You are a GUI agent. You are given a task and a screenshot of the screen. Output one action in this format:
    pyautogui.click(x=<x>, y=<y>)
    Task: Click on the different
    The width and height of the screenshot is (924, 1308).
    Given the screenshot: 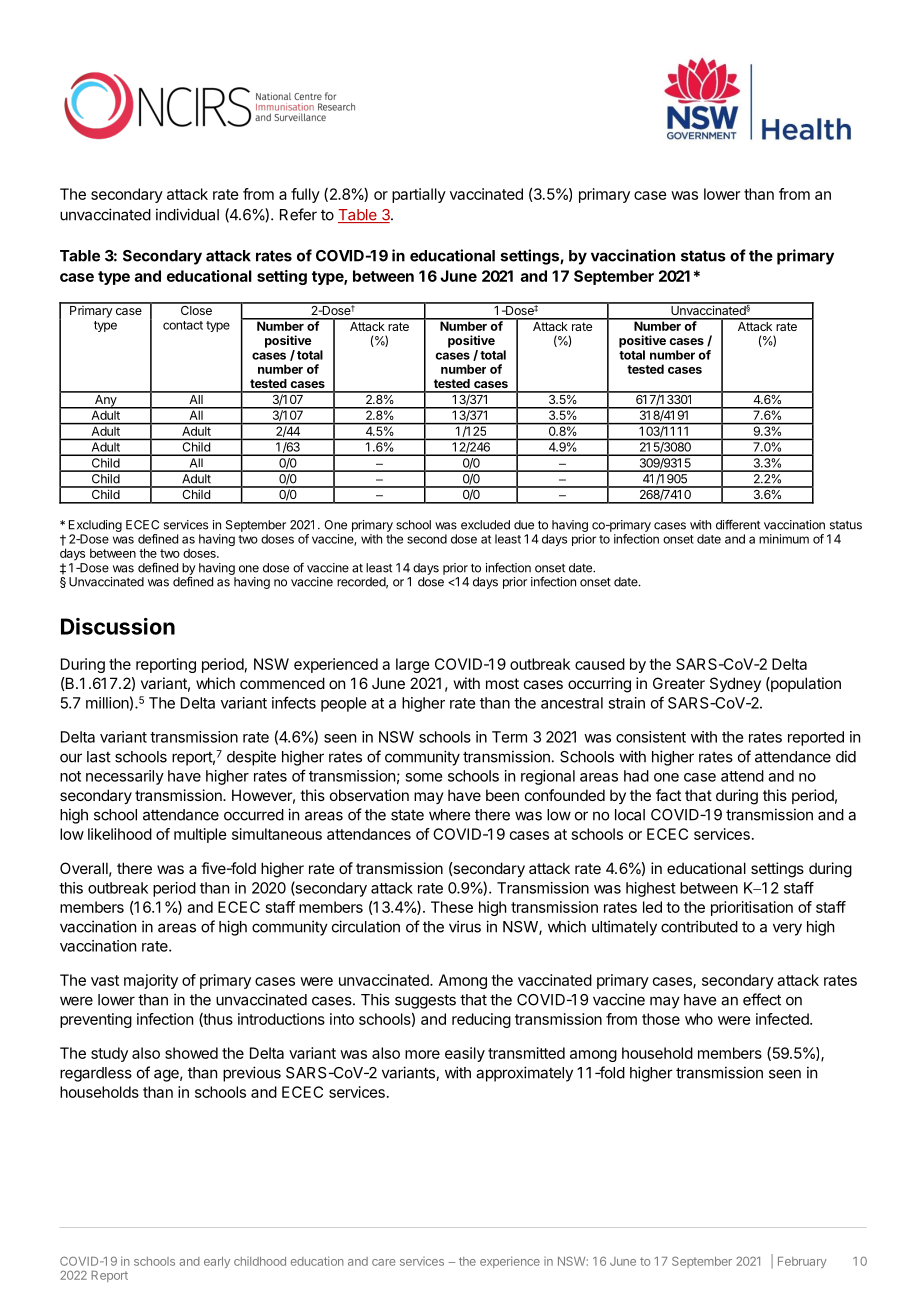 What is the action you would take?
    pyautogui.click(x=738, y=524)
